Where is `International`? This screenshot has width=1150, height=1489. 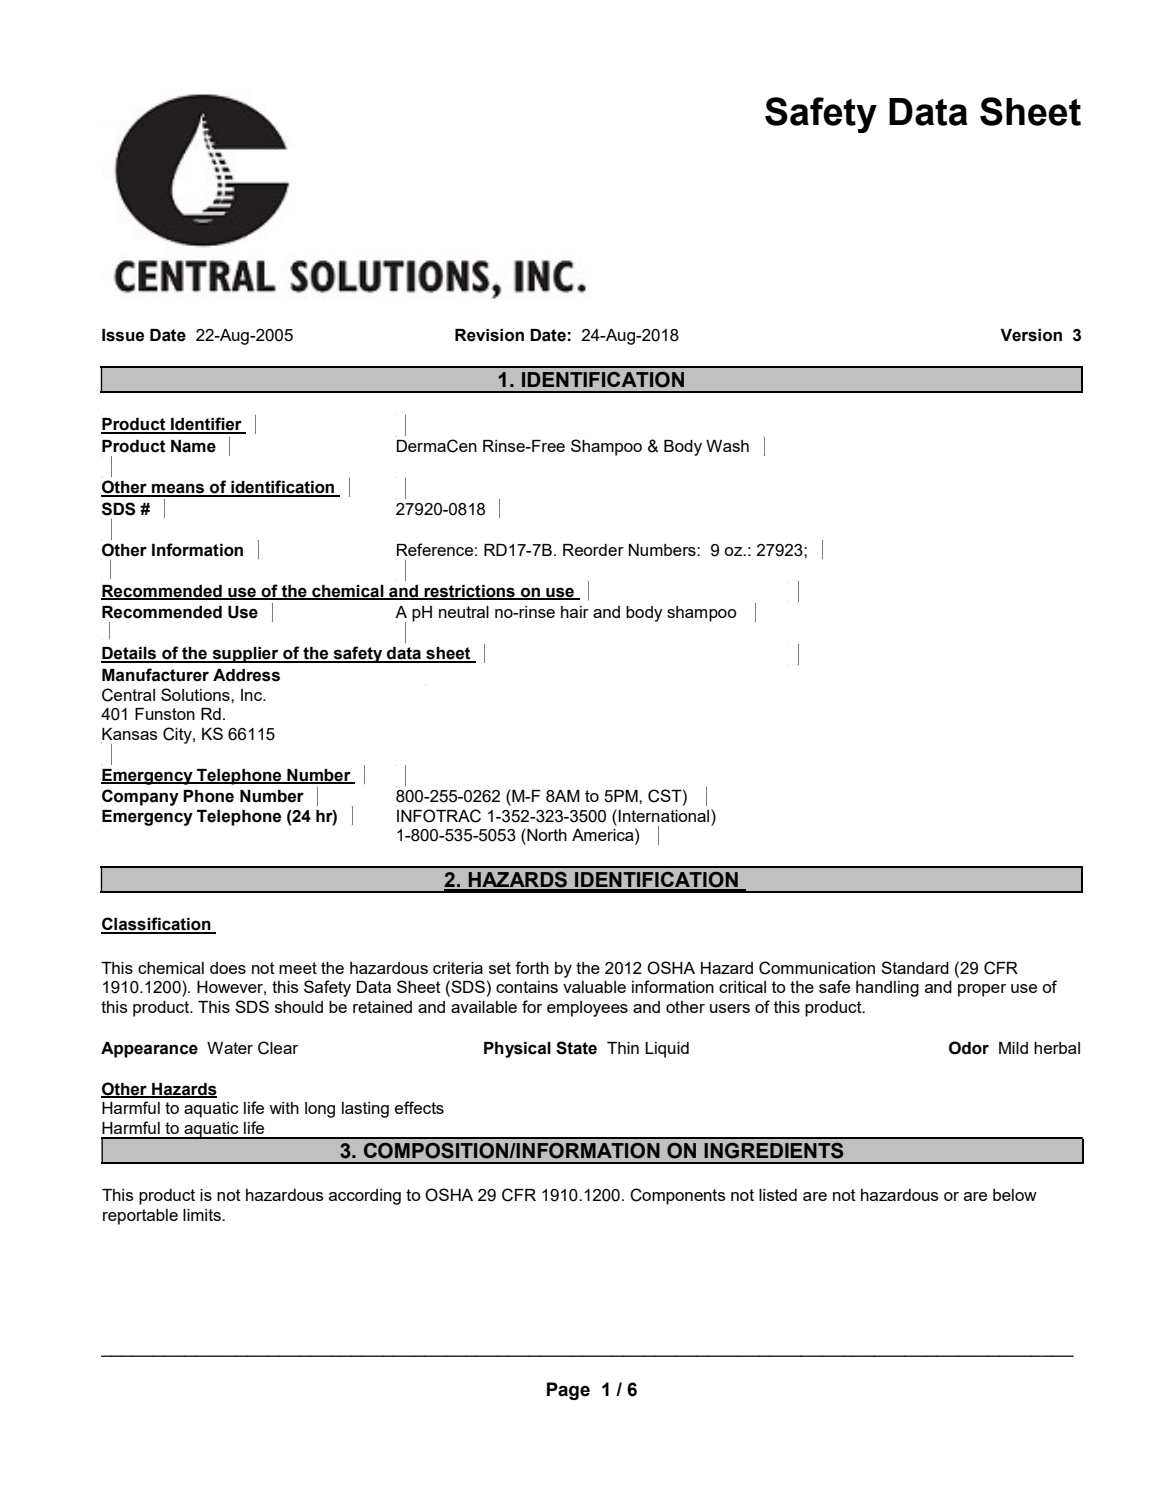 International is located at coordinates (665, 815).
